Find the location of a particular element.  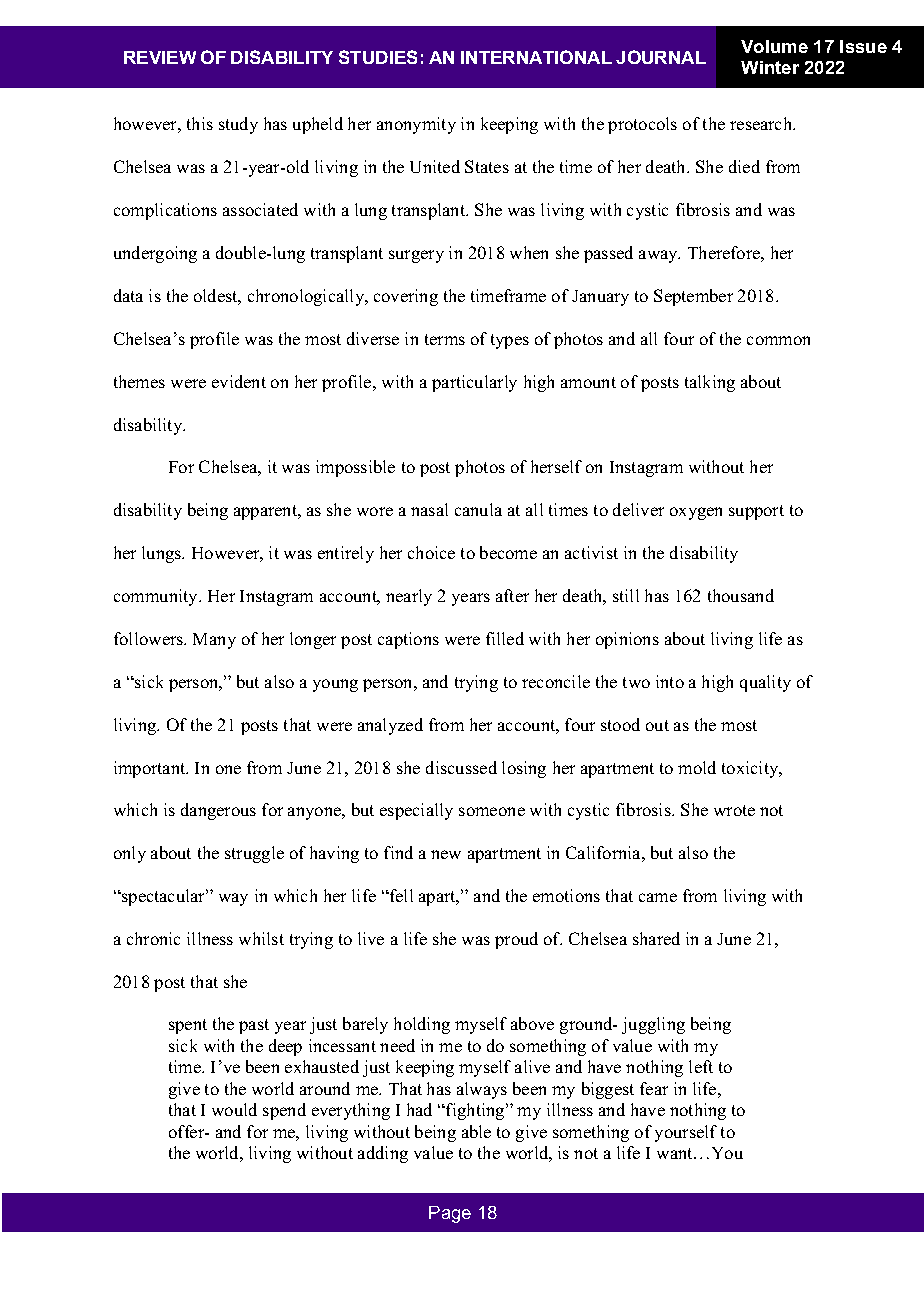

able is located at coordinates (476, 1131).
